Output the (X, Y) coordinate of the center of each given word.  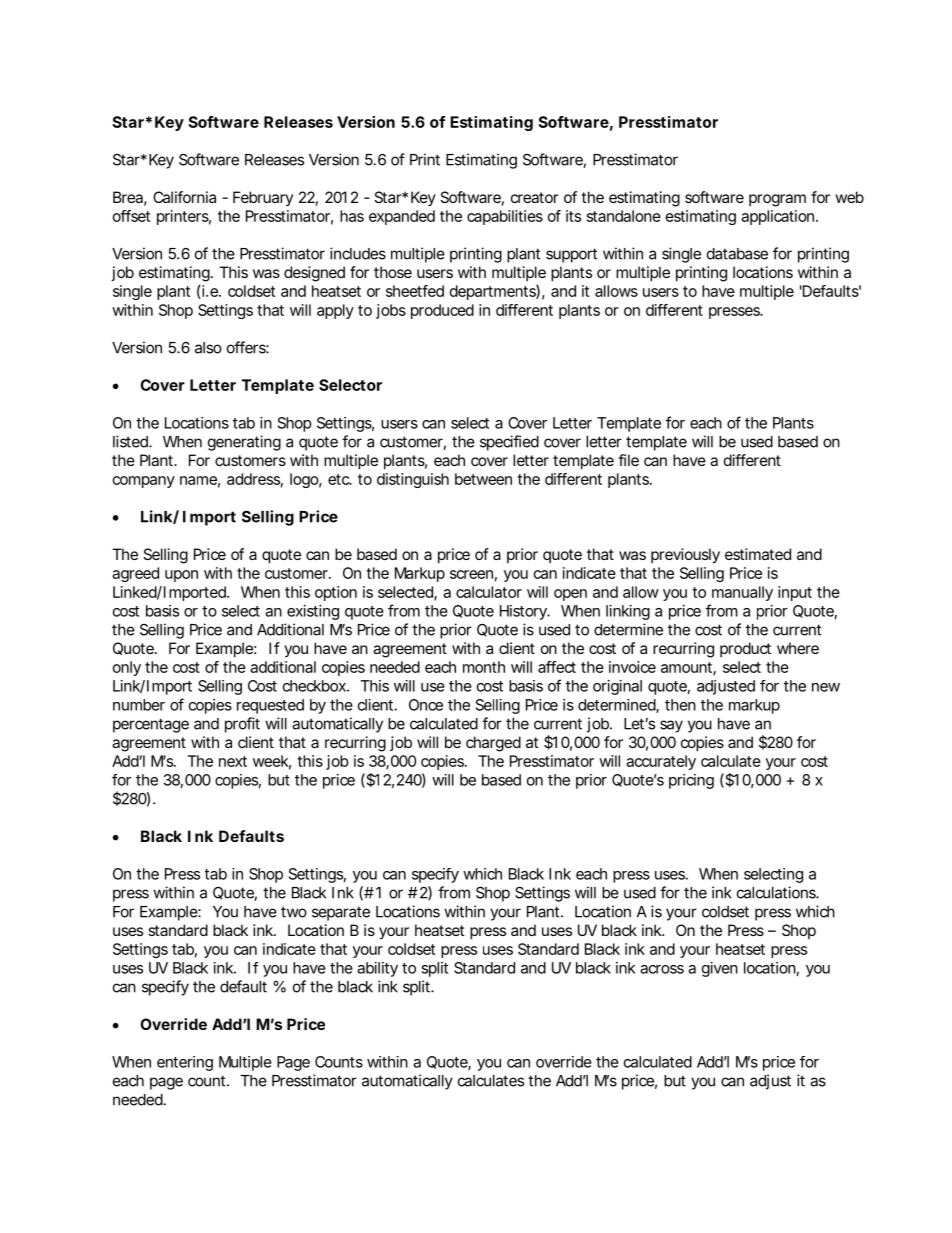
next (233, 761)
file (628, 460)
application (779, 217)
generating (244, 443)
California (184, 197)
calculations (778, 892)
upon (181, 576)
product (745, 649)
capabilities (505, 217)
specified (509, 443)
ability (377, 969)
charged (493, 744)
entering (185, 1063)
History (525, 612)
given (720, 969)
